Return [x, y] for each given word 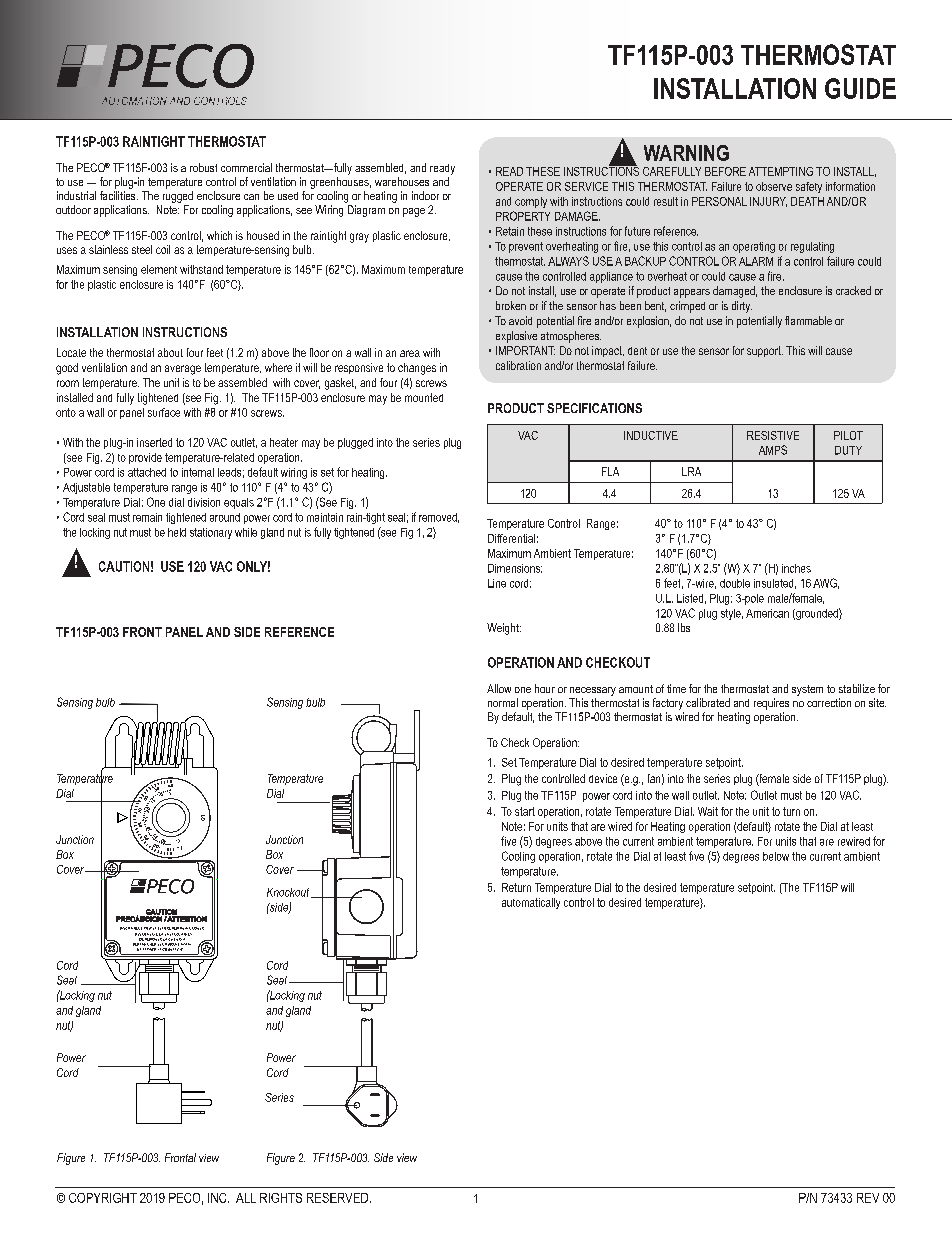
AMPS [773, 450]
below [776, 856]
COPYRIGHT [103, 1198]
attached [147, 472]
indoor [425, 195]
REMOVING [181, 928]
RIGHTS [281, 1198]
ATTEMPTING [781, 171]
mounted [424, 397]
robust [203, 167]
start [525, 811]
